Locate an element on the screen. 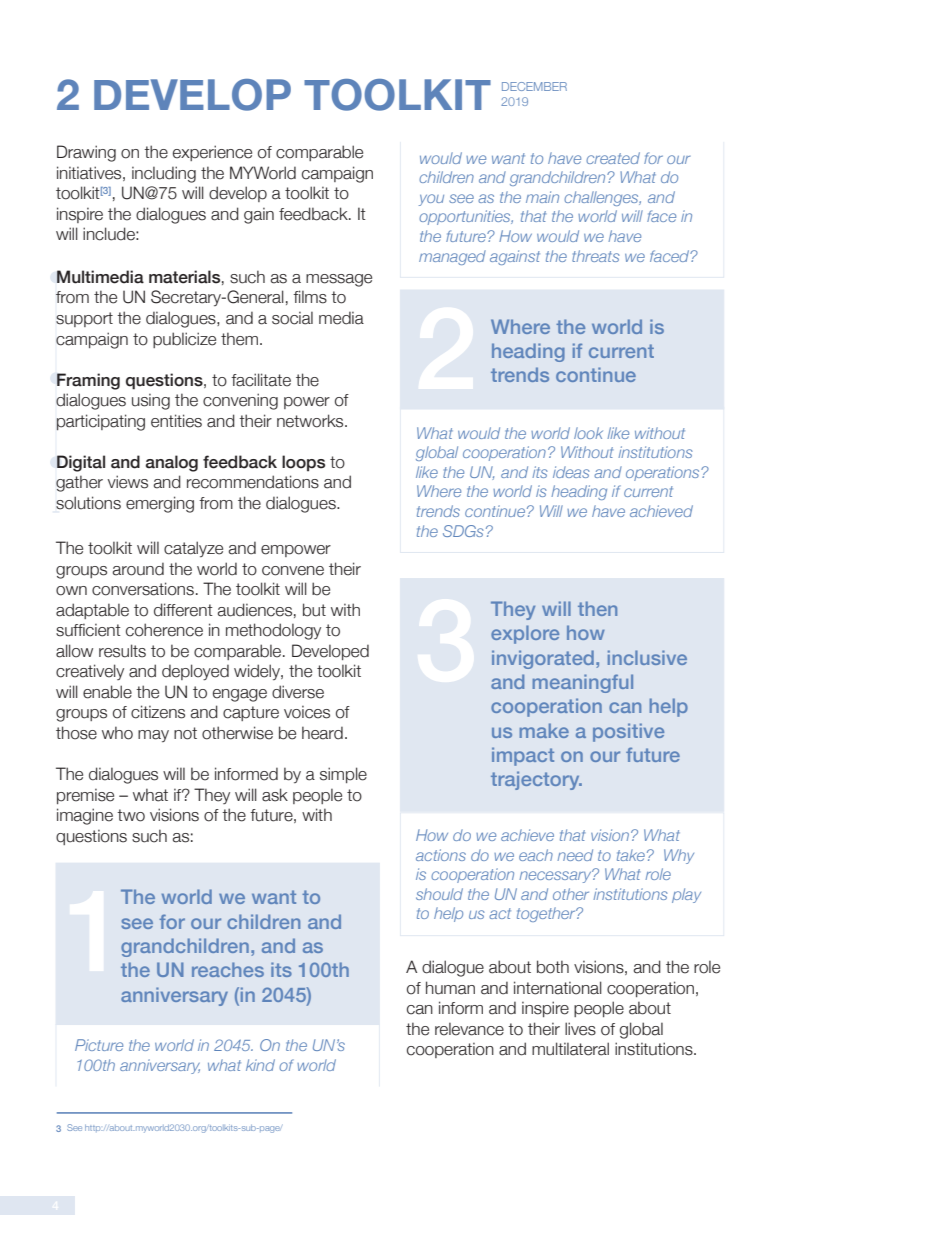  Picture is located at coordinates (99, 1045).
